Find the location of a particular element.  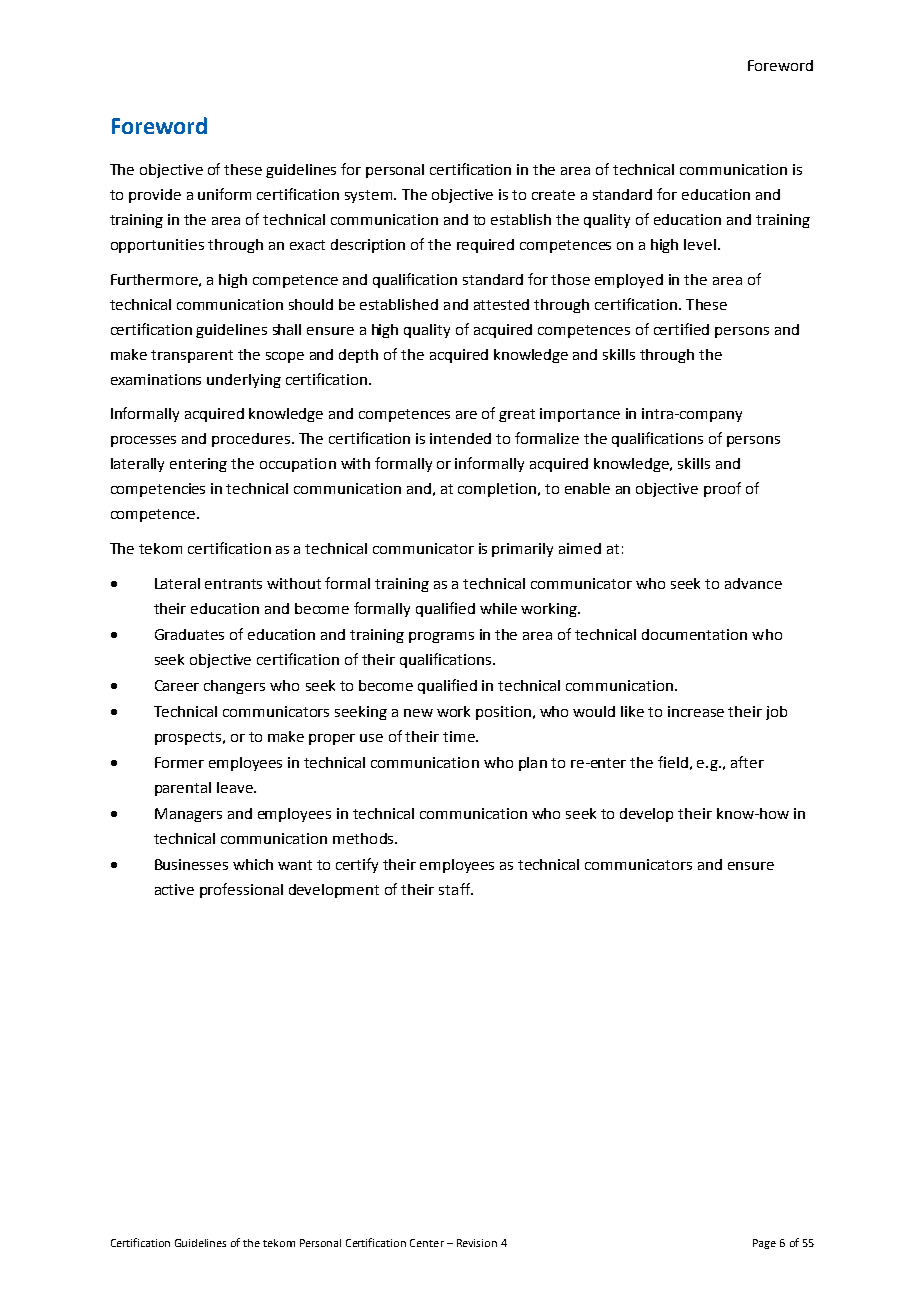

staff is located at coordinates (456, 889).
